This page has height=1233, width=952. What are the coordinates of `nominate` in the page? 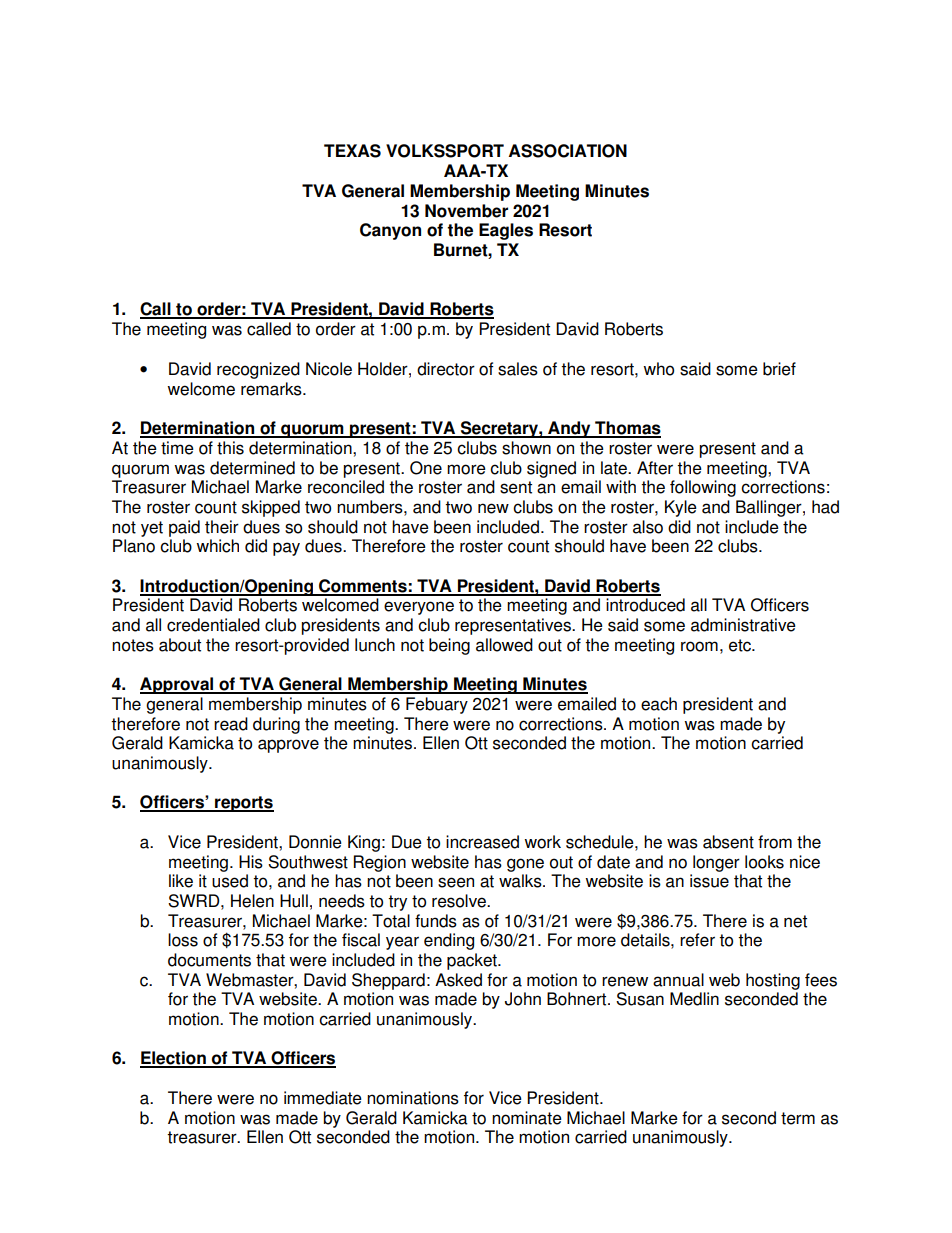 It's located at (527, 1118).
